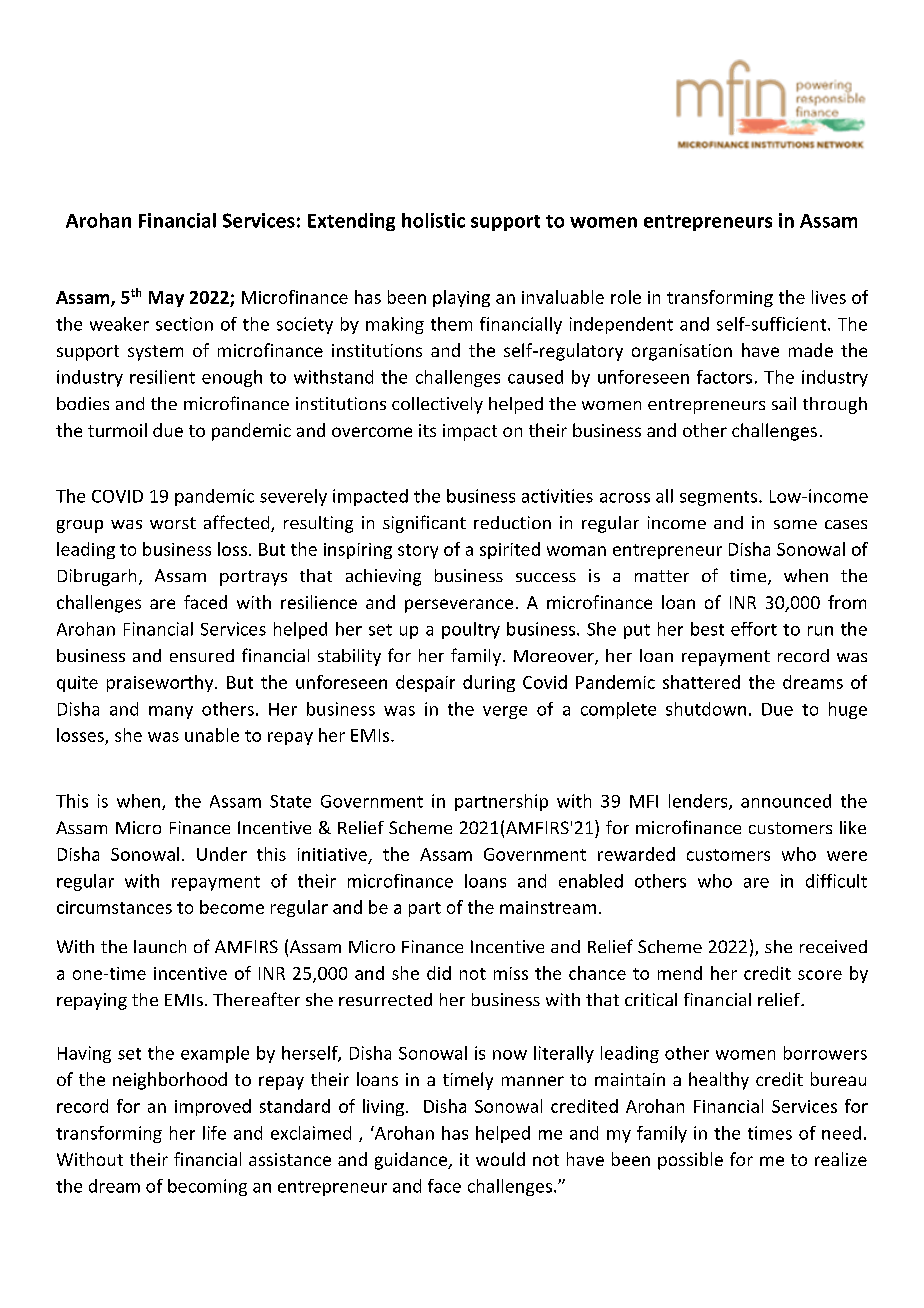 This screenshot has height=1308, width=924. What do you see at coordinates (439, 973) in the screenshot?
I see `did` at bounding box center [439, 973].
